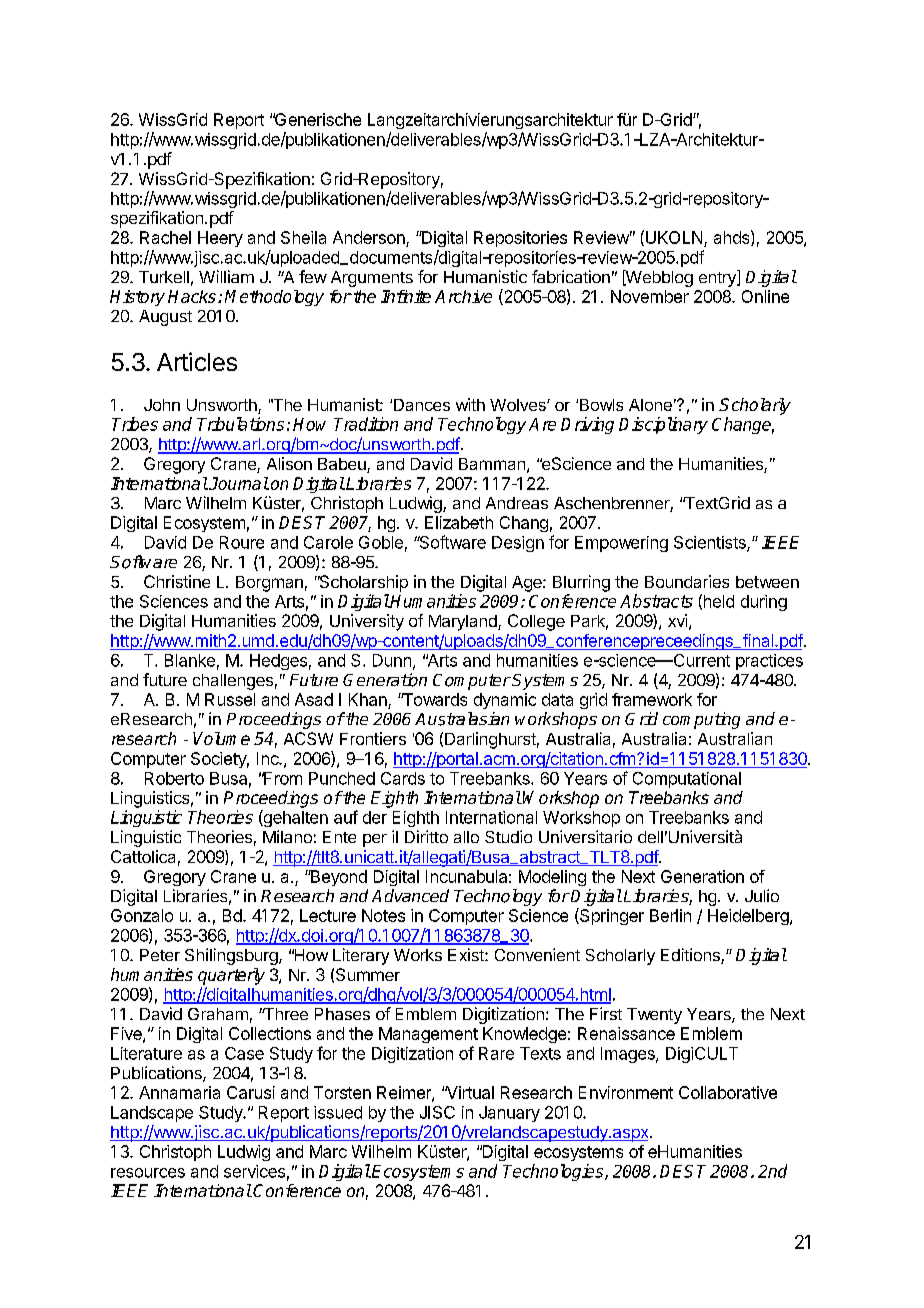 This image has width=924, height=1308. I want to click on William, so click(226, 276).
